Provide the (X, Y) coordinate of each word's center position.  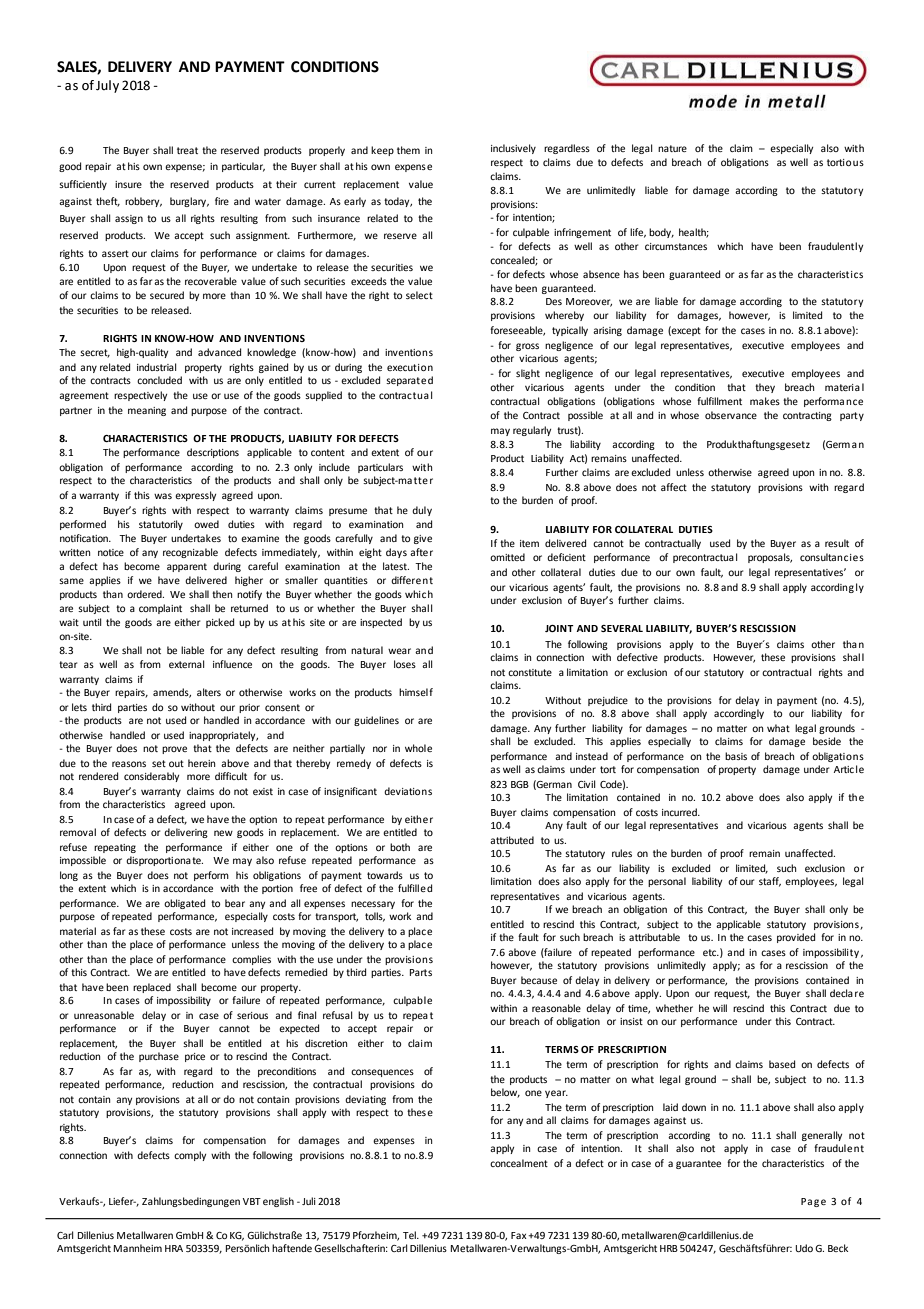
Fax (519, 1235)
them (408, 150)
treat (187, 150)
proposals (770, 558)
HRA (174, 1248)
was (163, 496)
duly (422, 511)
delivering (186, 833)
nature (672, 148)
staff (770, 882)
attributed (512, 840)
